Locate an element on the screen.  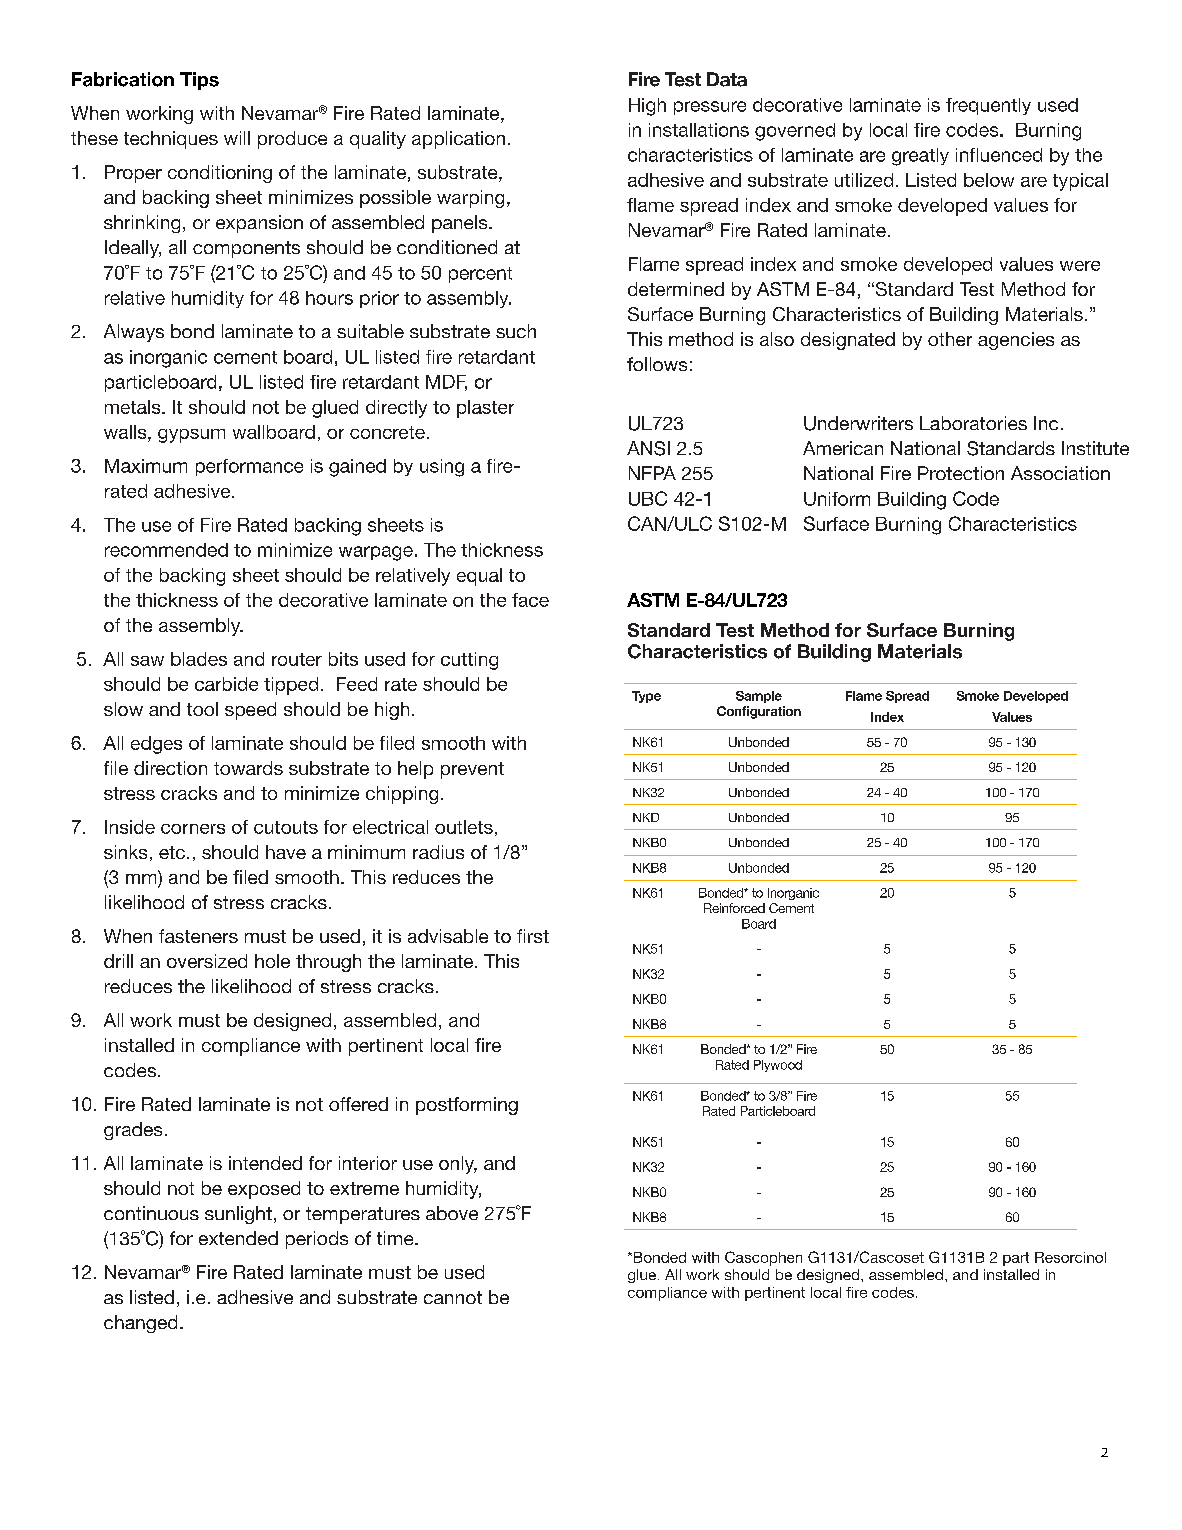
Reinforced is located at coordinates (734, 908).
